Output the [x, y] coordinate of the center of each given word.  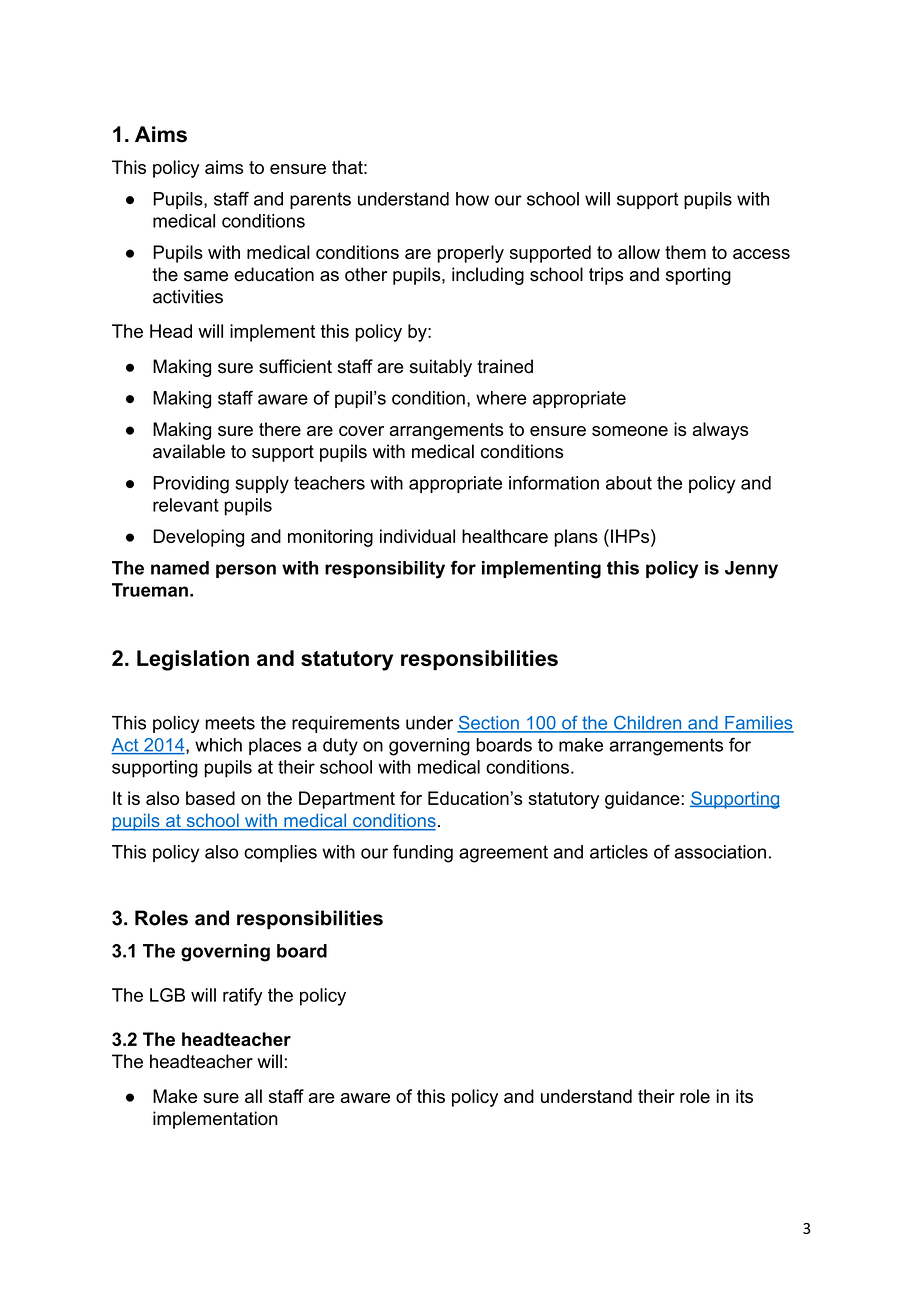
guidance [643, 800]
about [629, 483]
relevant [186, 505]
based [210, 798]
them [685, 252]
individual [417, 536]
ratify [243, 997]
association [720, 852]
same [206, 276]
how [472, 199]
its [744, 1096]
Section [489, 724]
